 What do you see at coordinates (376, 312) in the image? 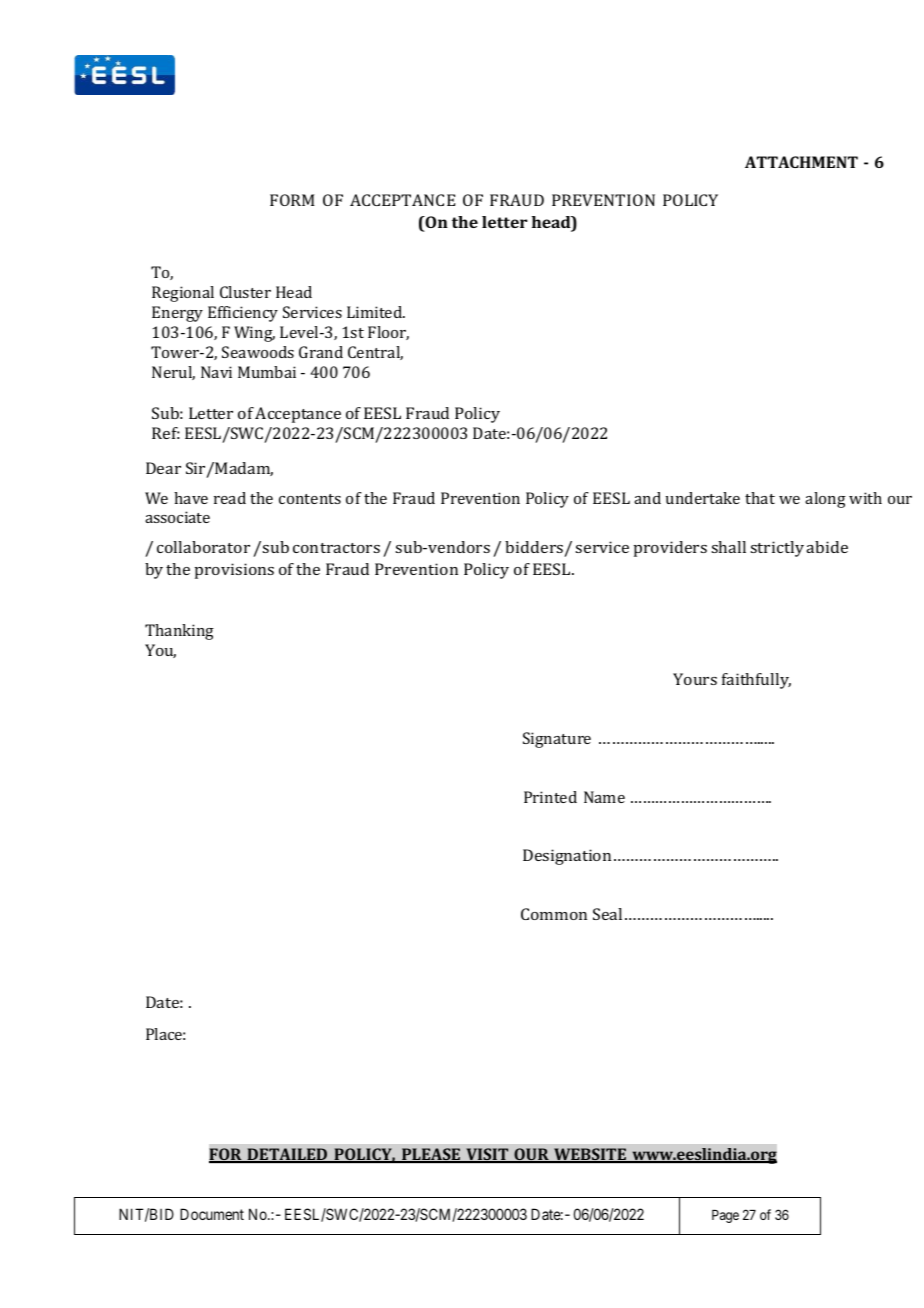
I see `Limited` at bounding box center [376, 312].
